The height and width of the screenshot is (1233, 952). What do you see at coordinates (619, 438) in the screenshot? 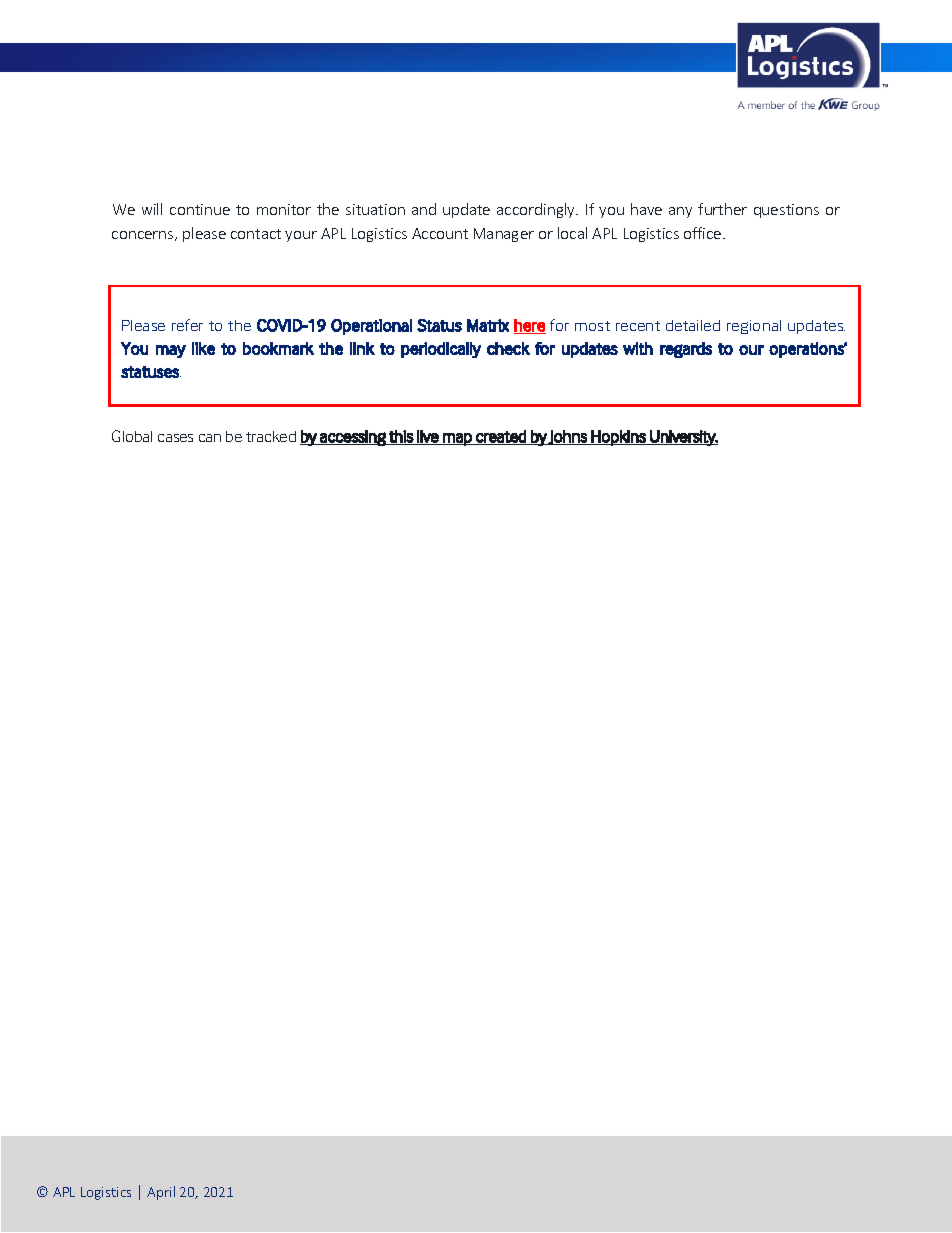
I see `Hopkins` at bounding box center [619, 438].
